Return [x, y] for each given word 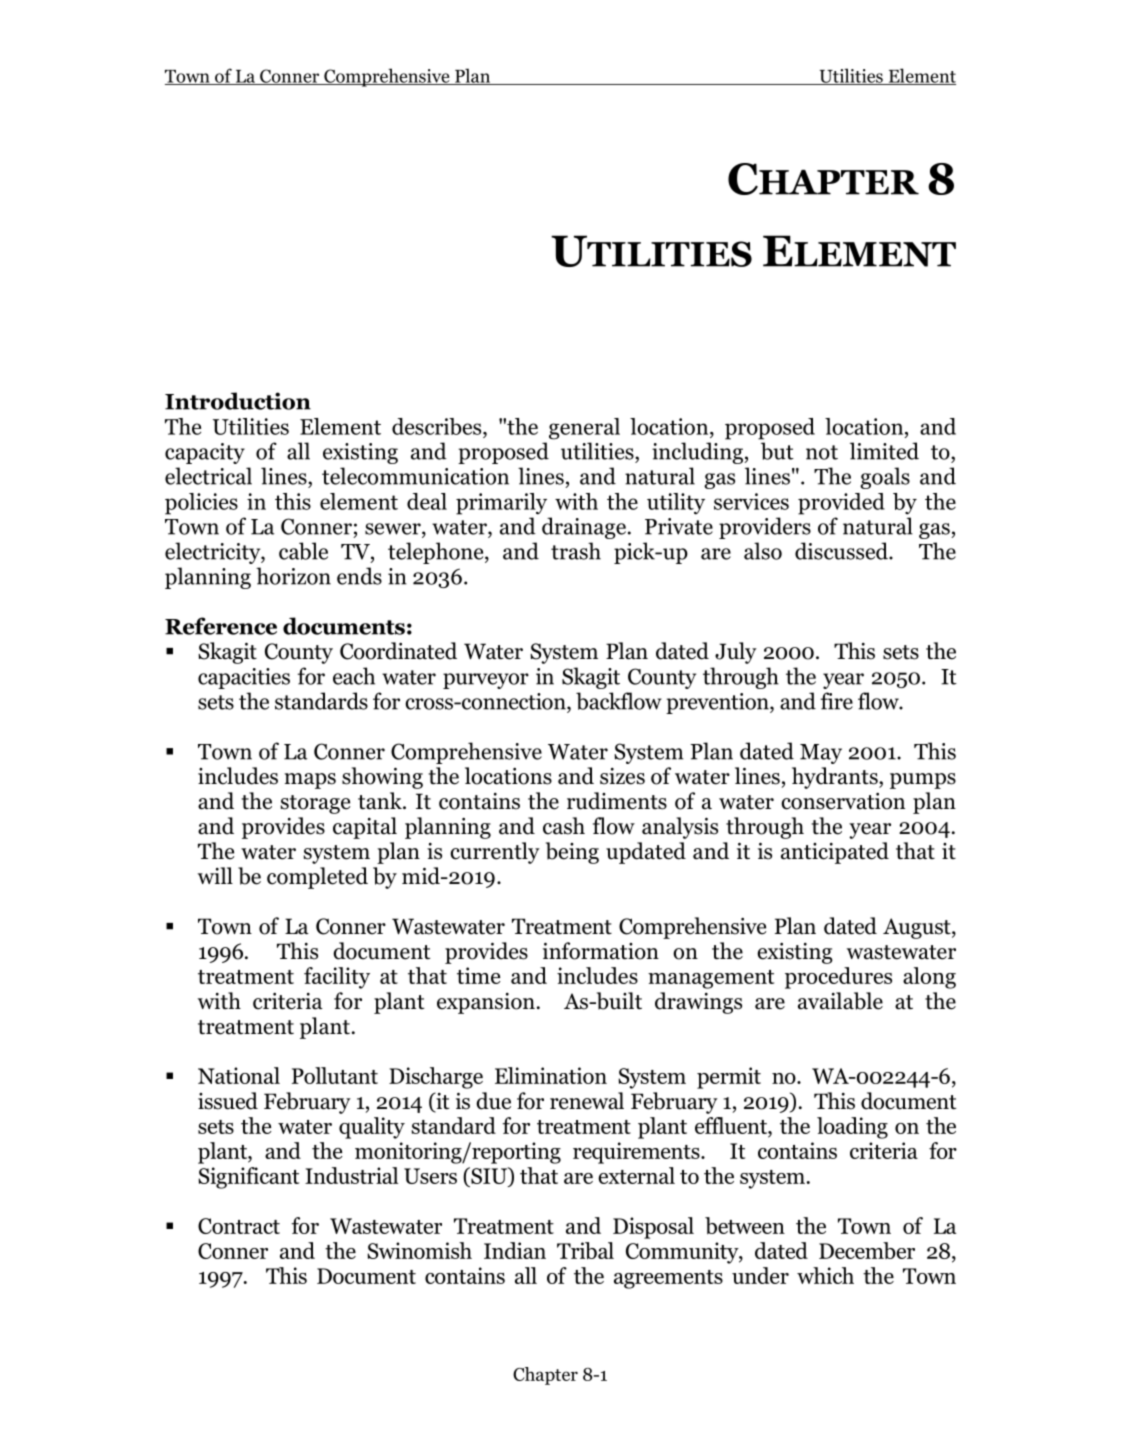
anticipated [835, 853]
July [736, 653]
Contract [239, 1226]
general [584, 429]
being [572, 853]
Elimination [551, 1075]
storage [315, 804]
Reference [221, 626]
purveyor [486, 681]
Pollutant [335, 1075]
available [840, 1001]
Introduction [238, 401]
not [822, 452]
